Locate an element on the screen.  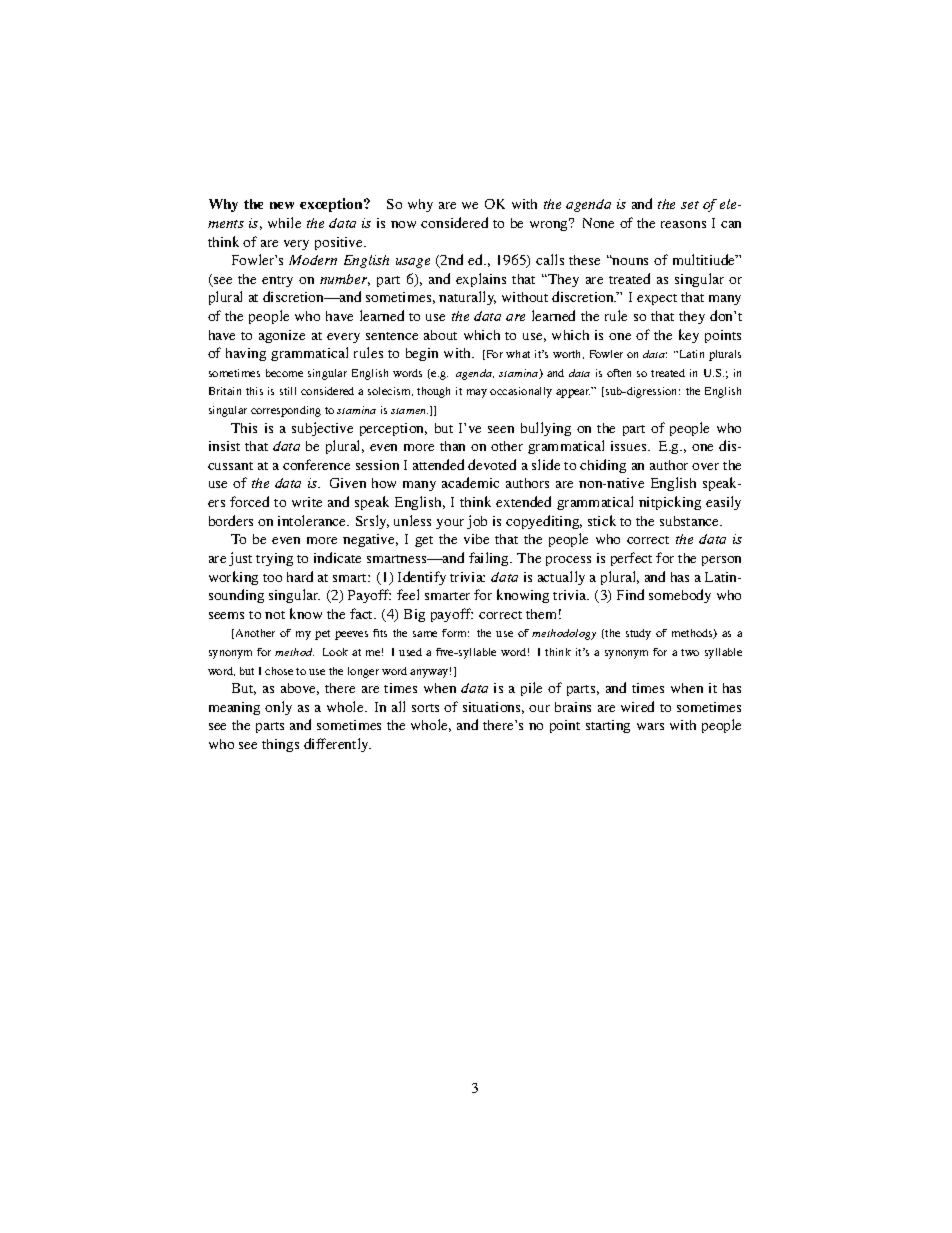
conference is located at coordinates (316, 464).
